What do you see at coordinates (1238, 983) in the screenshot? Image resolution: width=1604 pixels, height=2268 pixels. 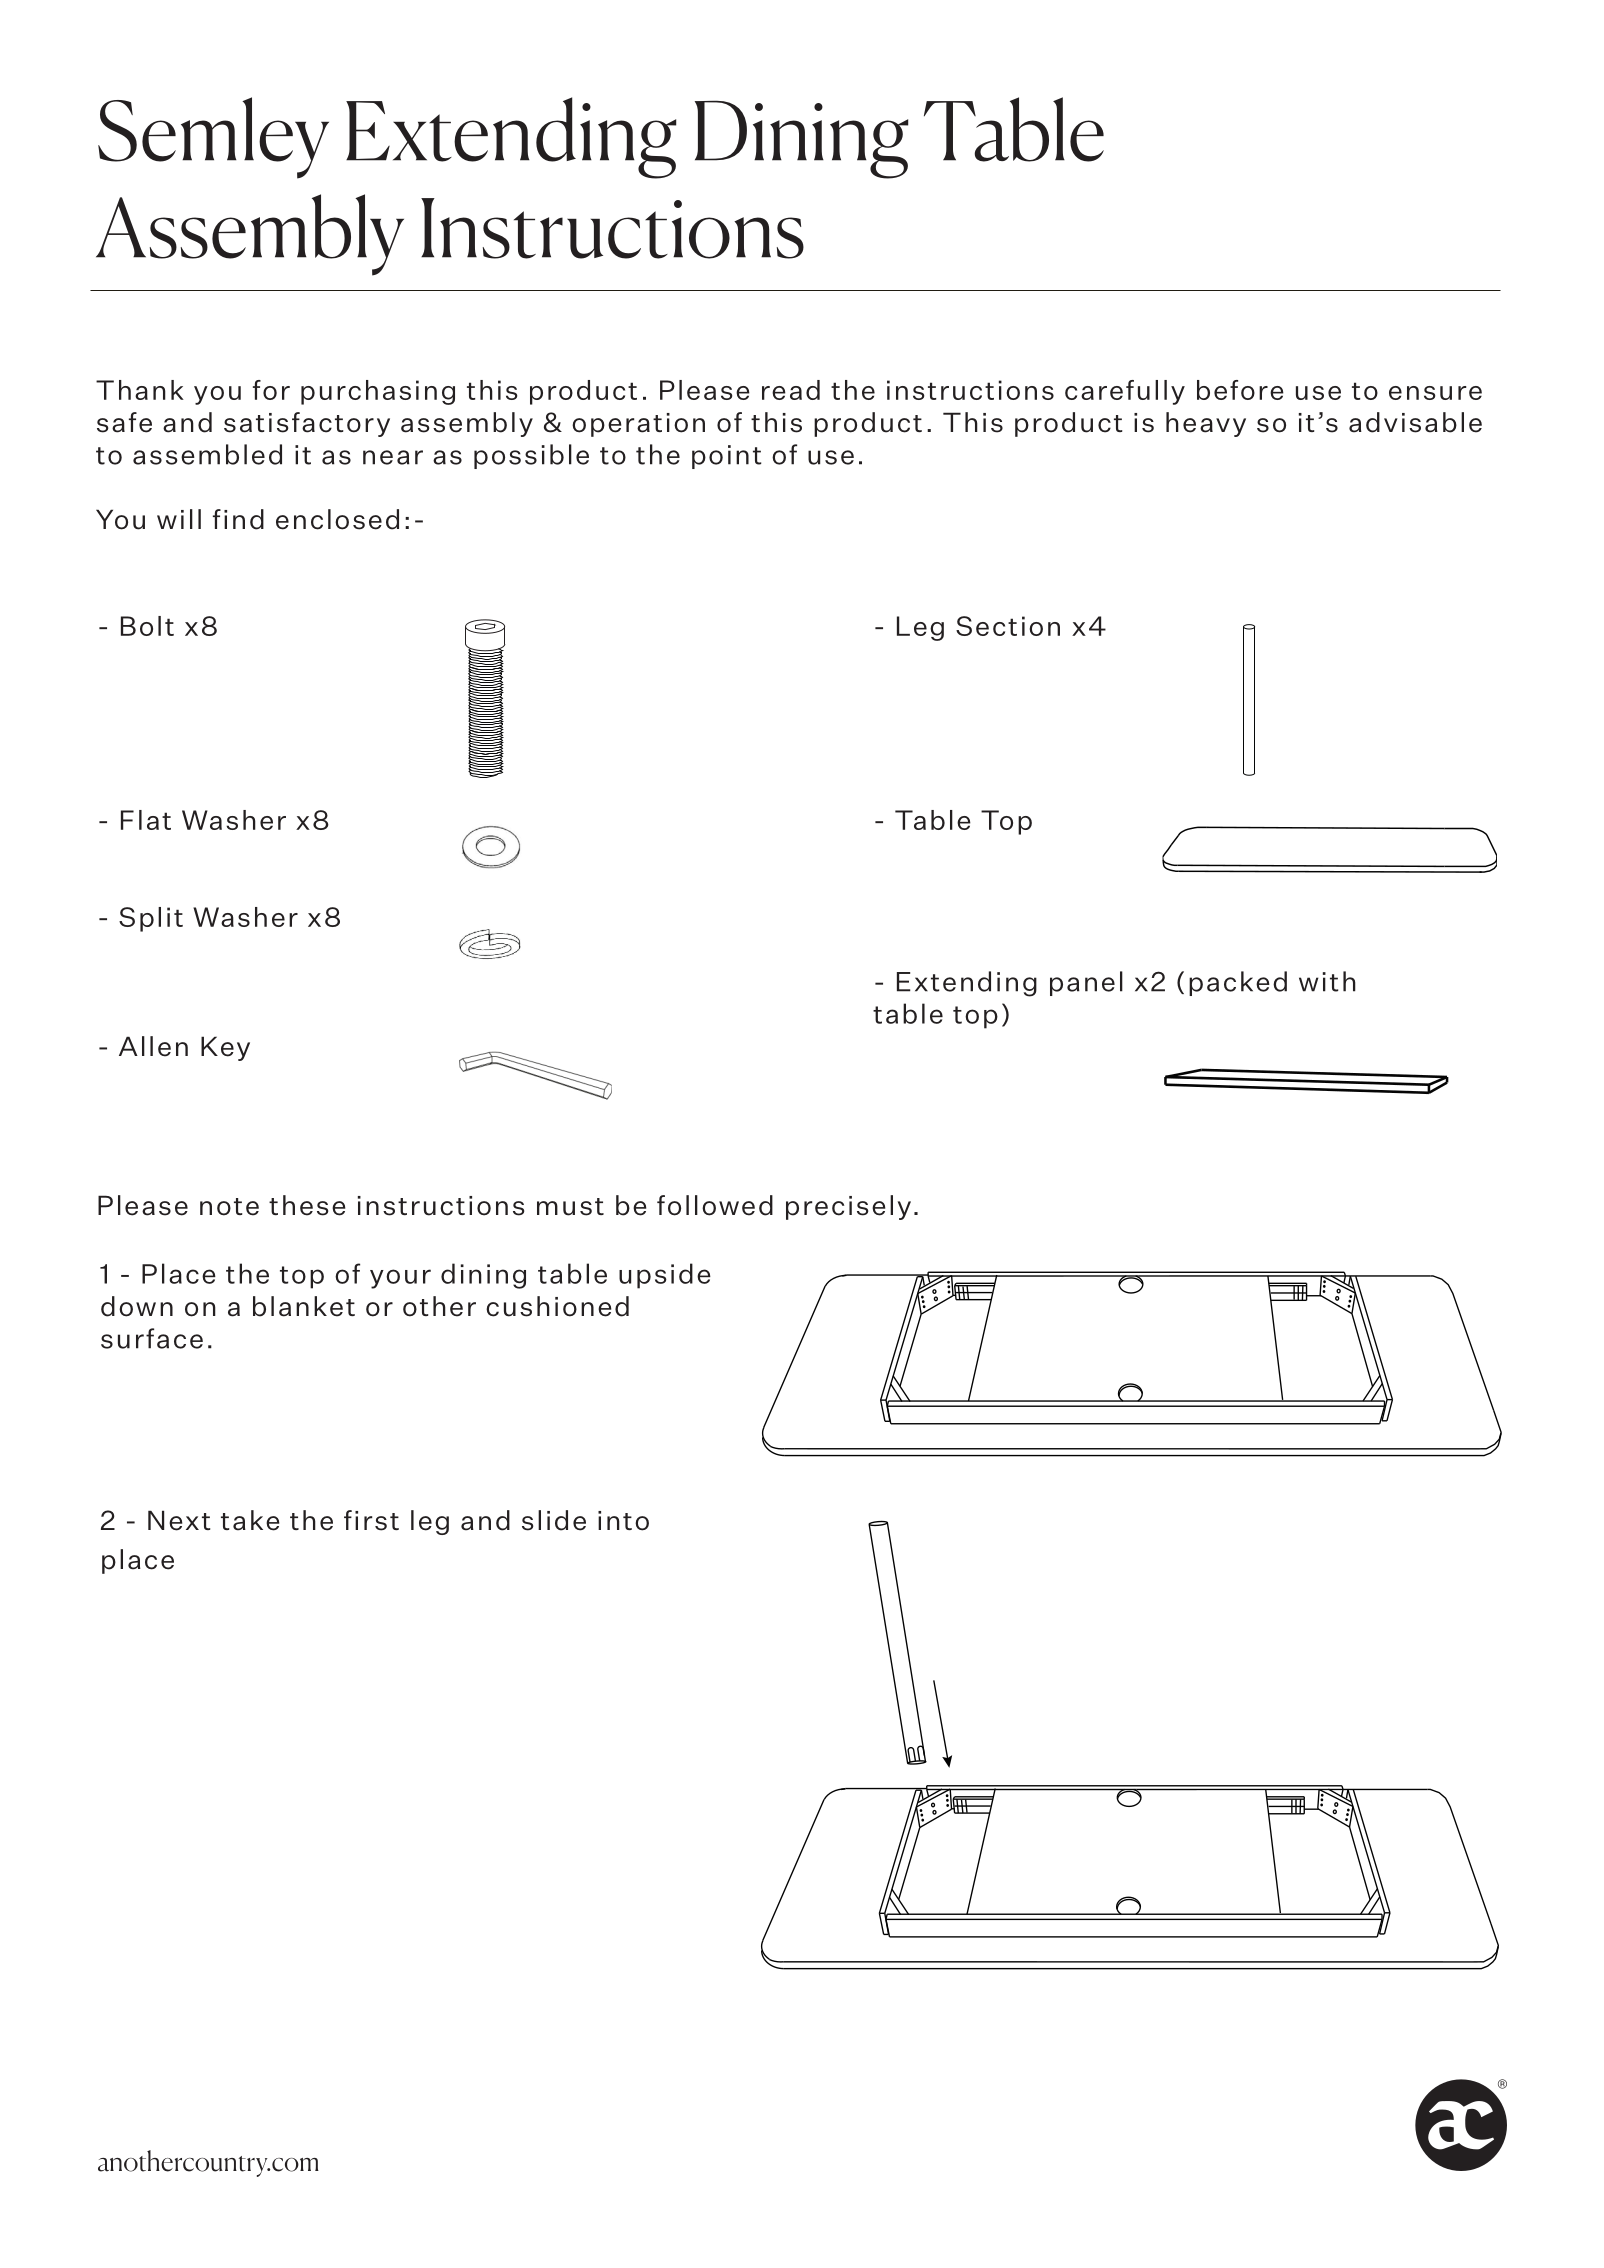 I see `packed` at bounding box center [1238, 983].
